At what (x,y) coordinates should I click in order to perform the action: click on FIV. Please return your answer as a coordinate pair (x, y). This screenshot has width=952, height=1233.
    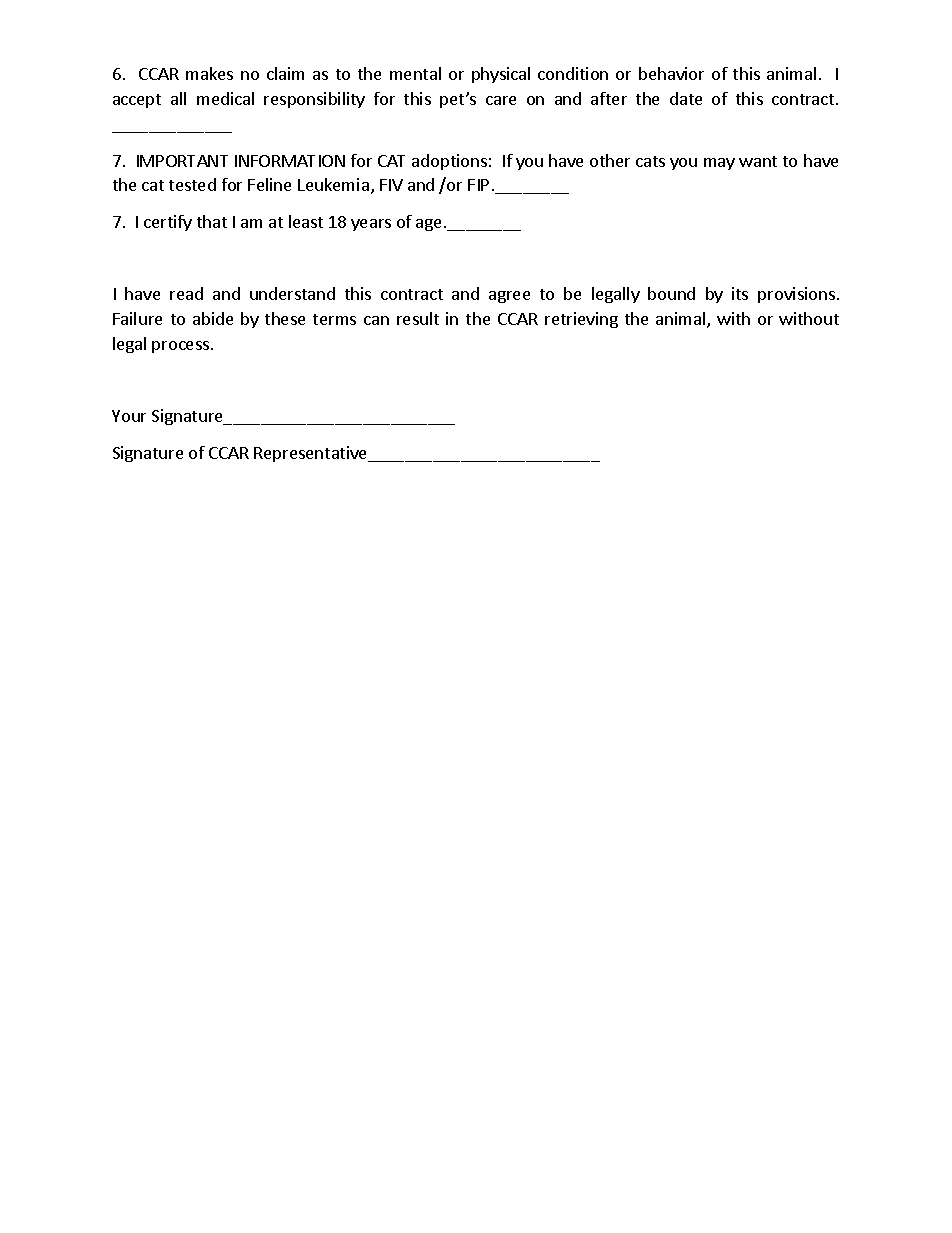
    Looking at the image, I should click on (391, 185).
